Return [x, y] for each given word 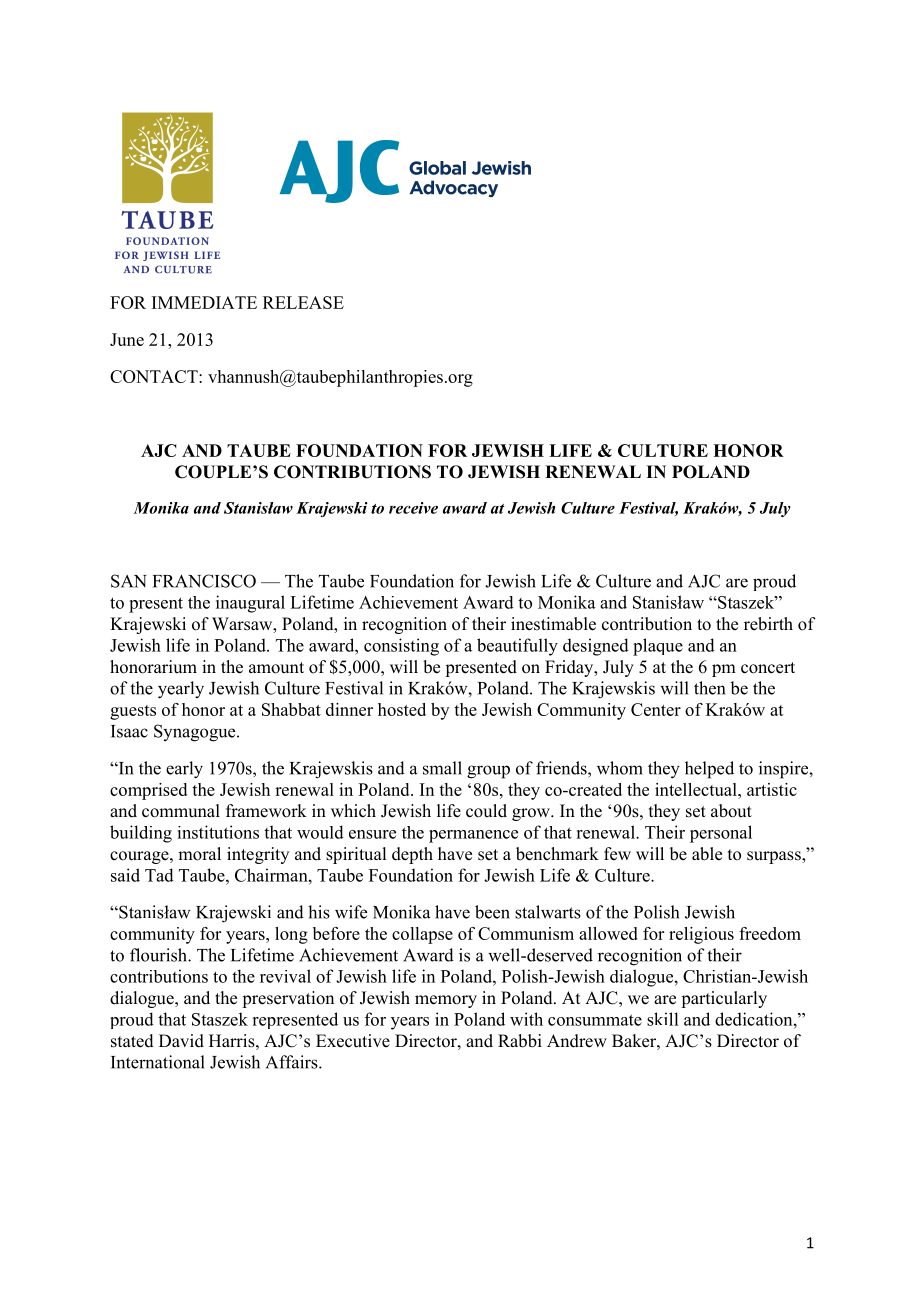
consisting [401, 647]
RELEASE [303, 302]
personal [721, 834]
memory [446, 1001]
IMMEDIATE [204, 302]
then [709, 688]
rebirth [768, 624]
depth [412, 855]
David [181, 1041]
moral [199, 854]
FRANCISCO [204, 581]
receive [413, 508]
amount [276, 668]
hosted [402, 709]
